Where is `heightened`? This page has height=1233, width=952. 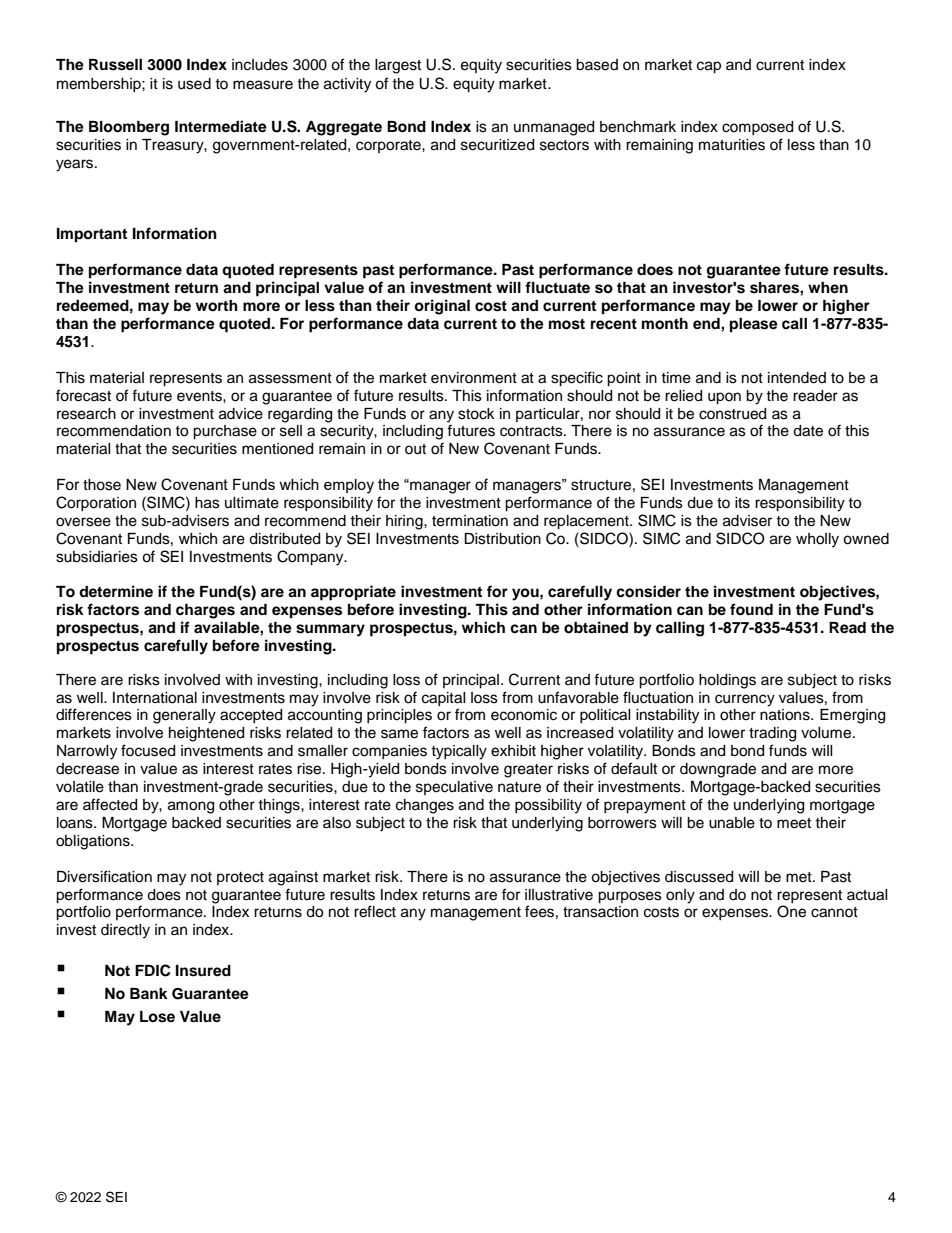
heightened is located at coordinates (206, 734).
